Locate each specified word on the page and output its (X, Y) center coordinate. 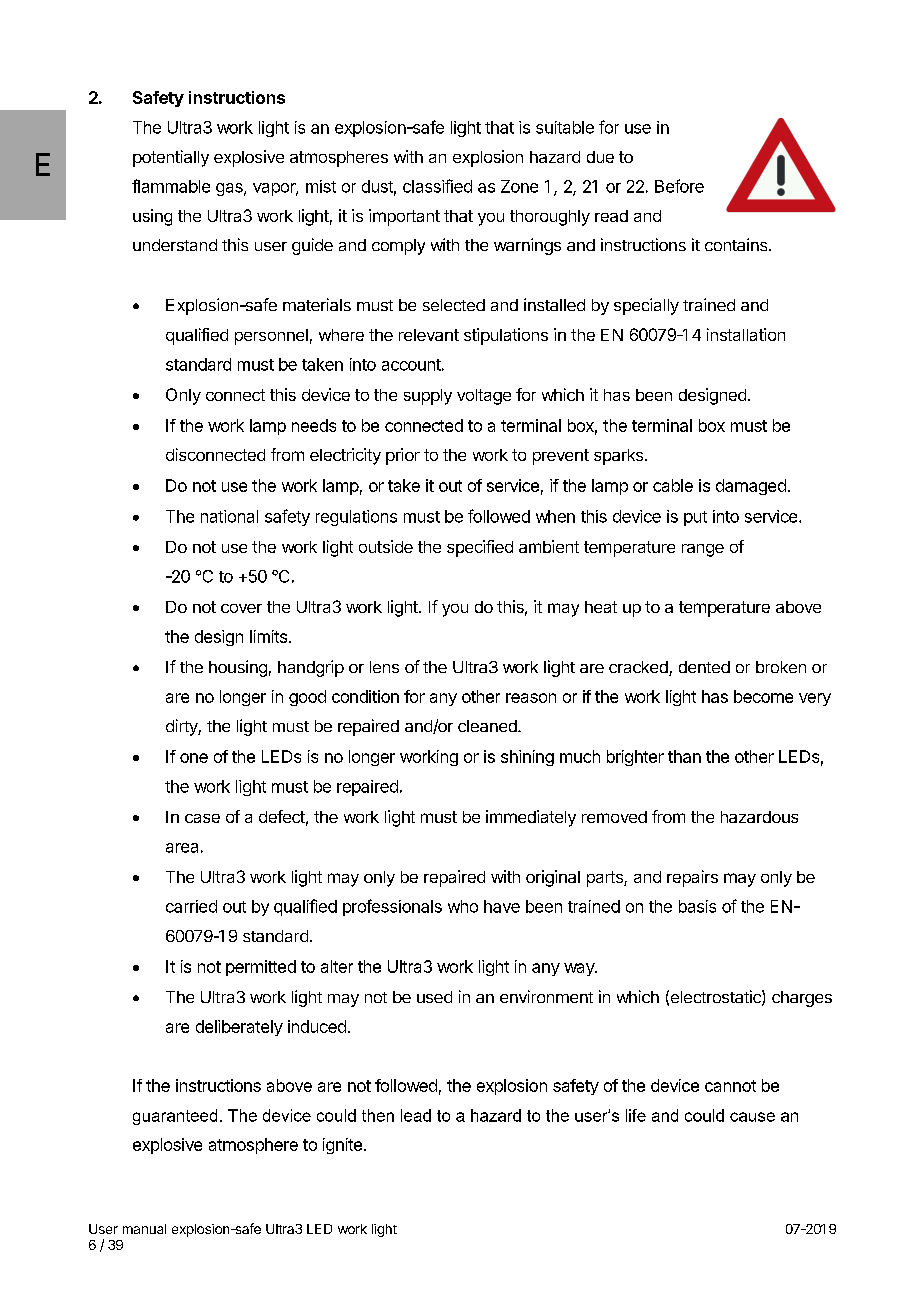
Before (679, 186)
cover (241, 608)
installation (746, 334)
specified (480, 548)
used (434, 997)
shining (527, 758)
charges (802, 999)
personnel (271, 337)
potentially (171, 158)
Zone (519, 186)
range (703, 550)
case (202, 818)
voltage (484, 397)
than (684, 756)
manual (144, 1229)
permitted (261, 968)
